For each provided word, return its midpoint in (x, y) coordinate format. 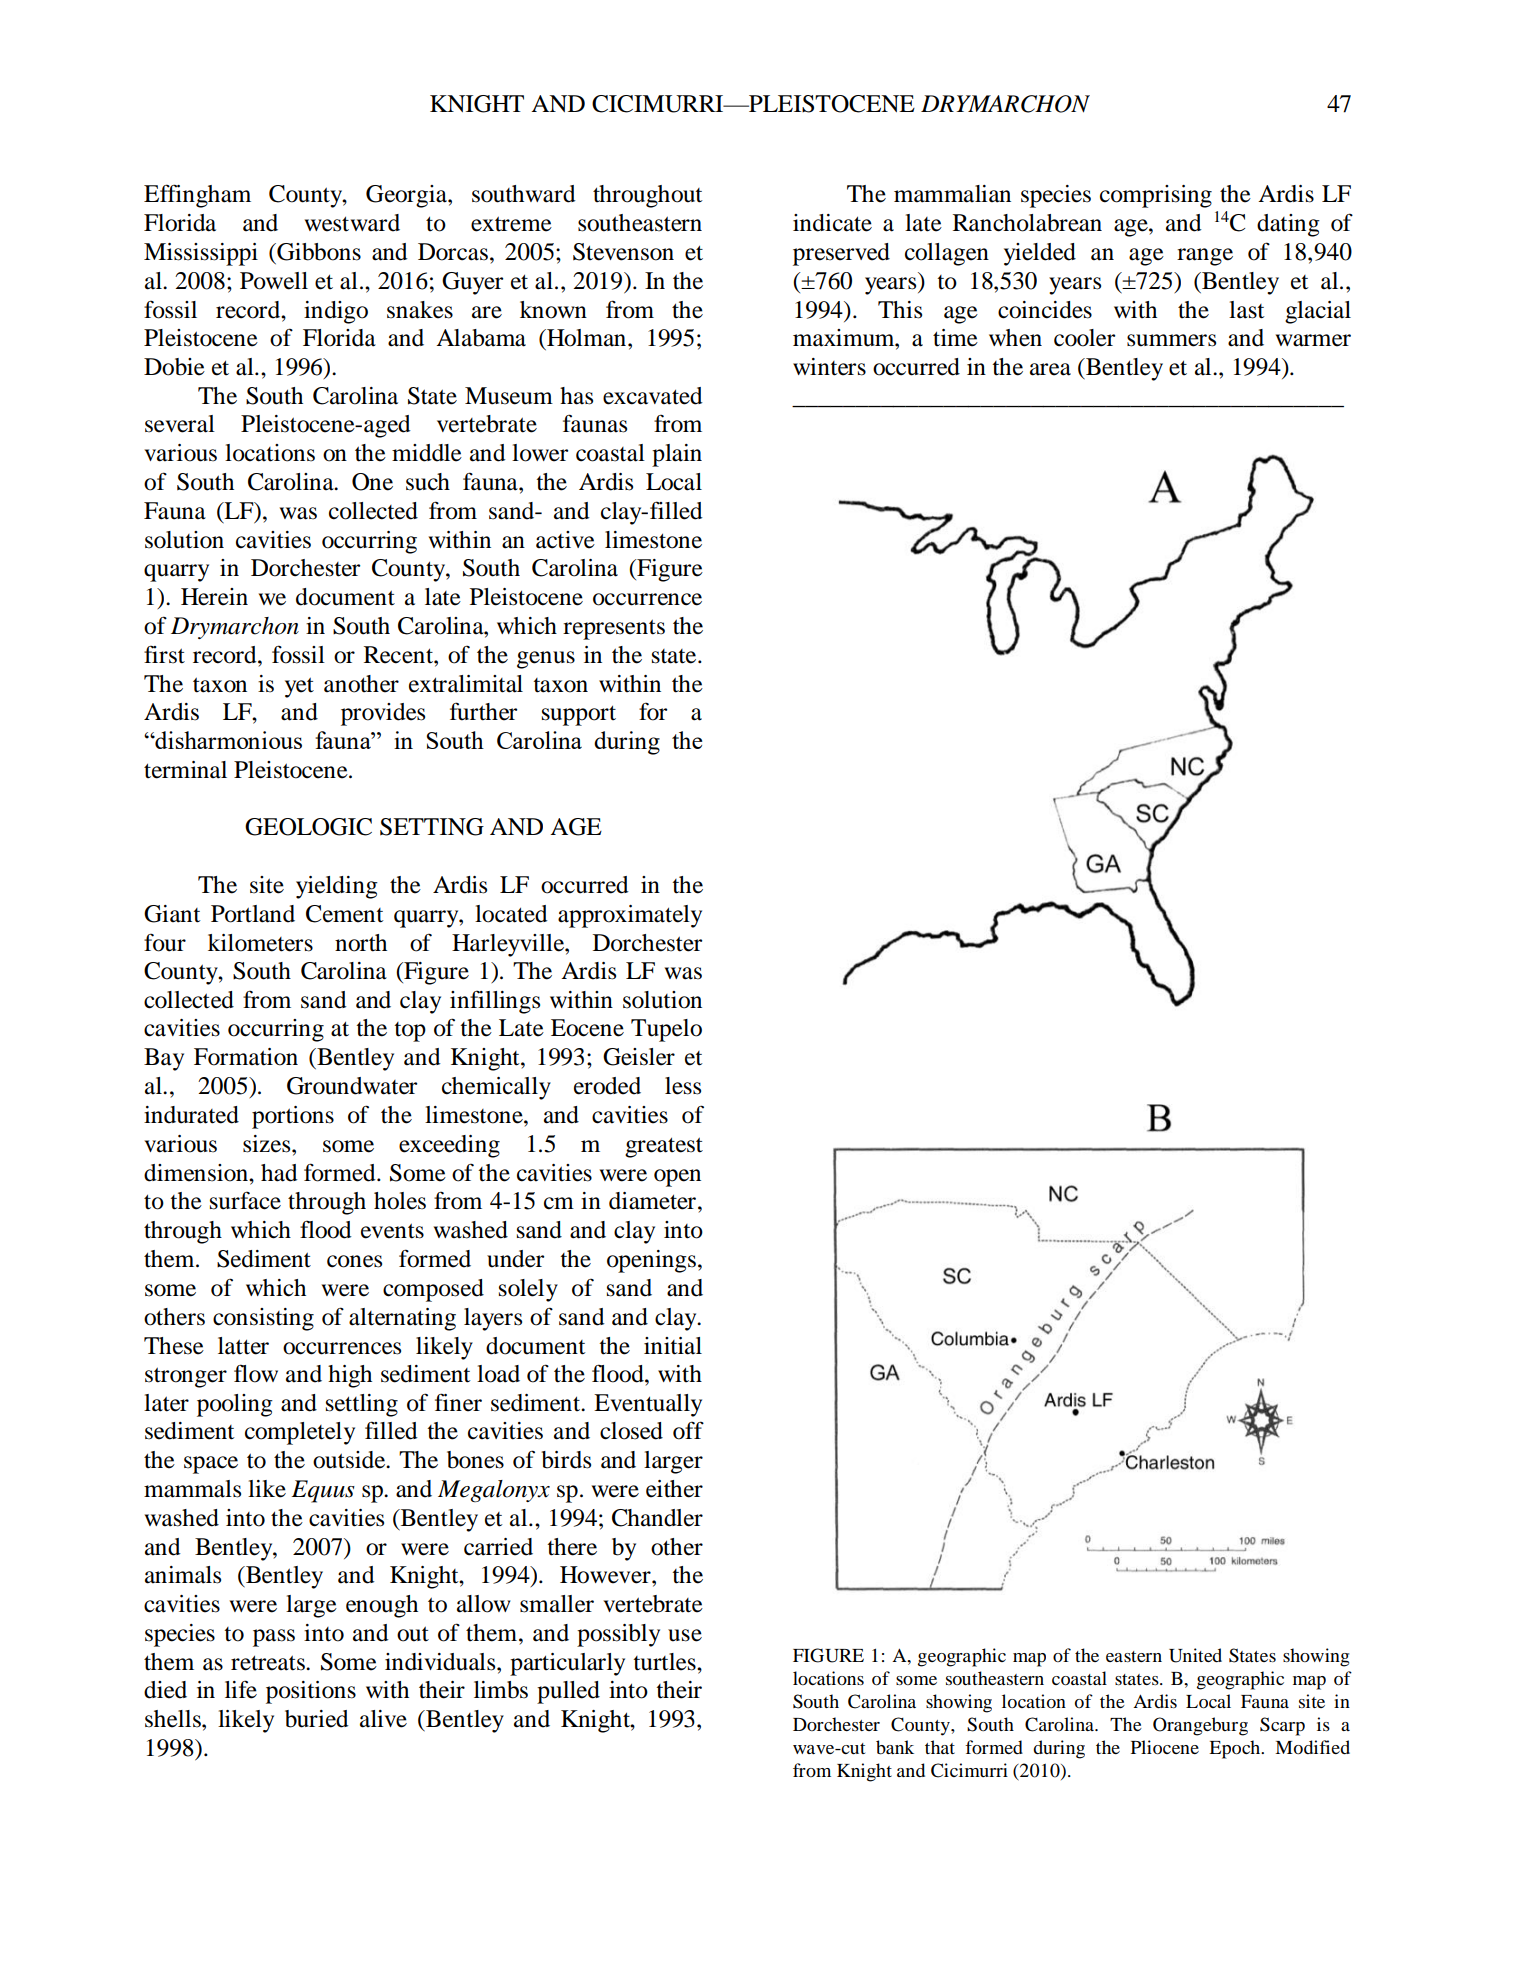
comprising (1156, 196)
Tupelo (666, 1030)
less (683, 1086)
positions (311, 1692)
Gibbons (318, 252)
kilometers (260, 943)
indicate (832, 223)
